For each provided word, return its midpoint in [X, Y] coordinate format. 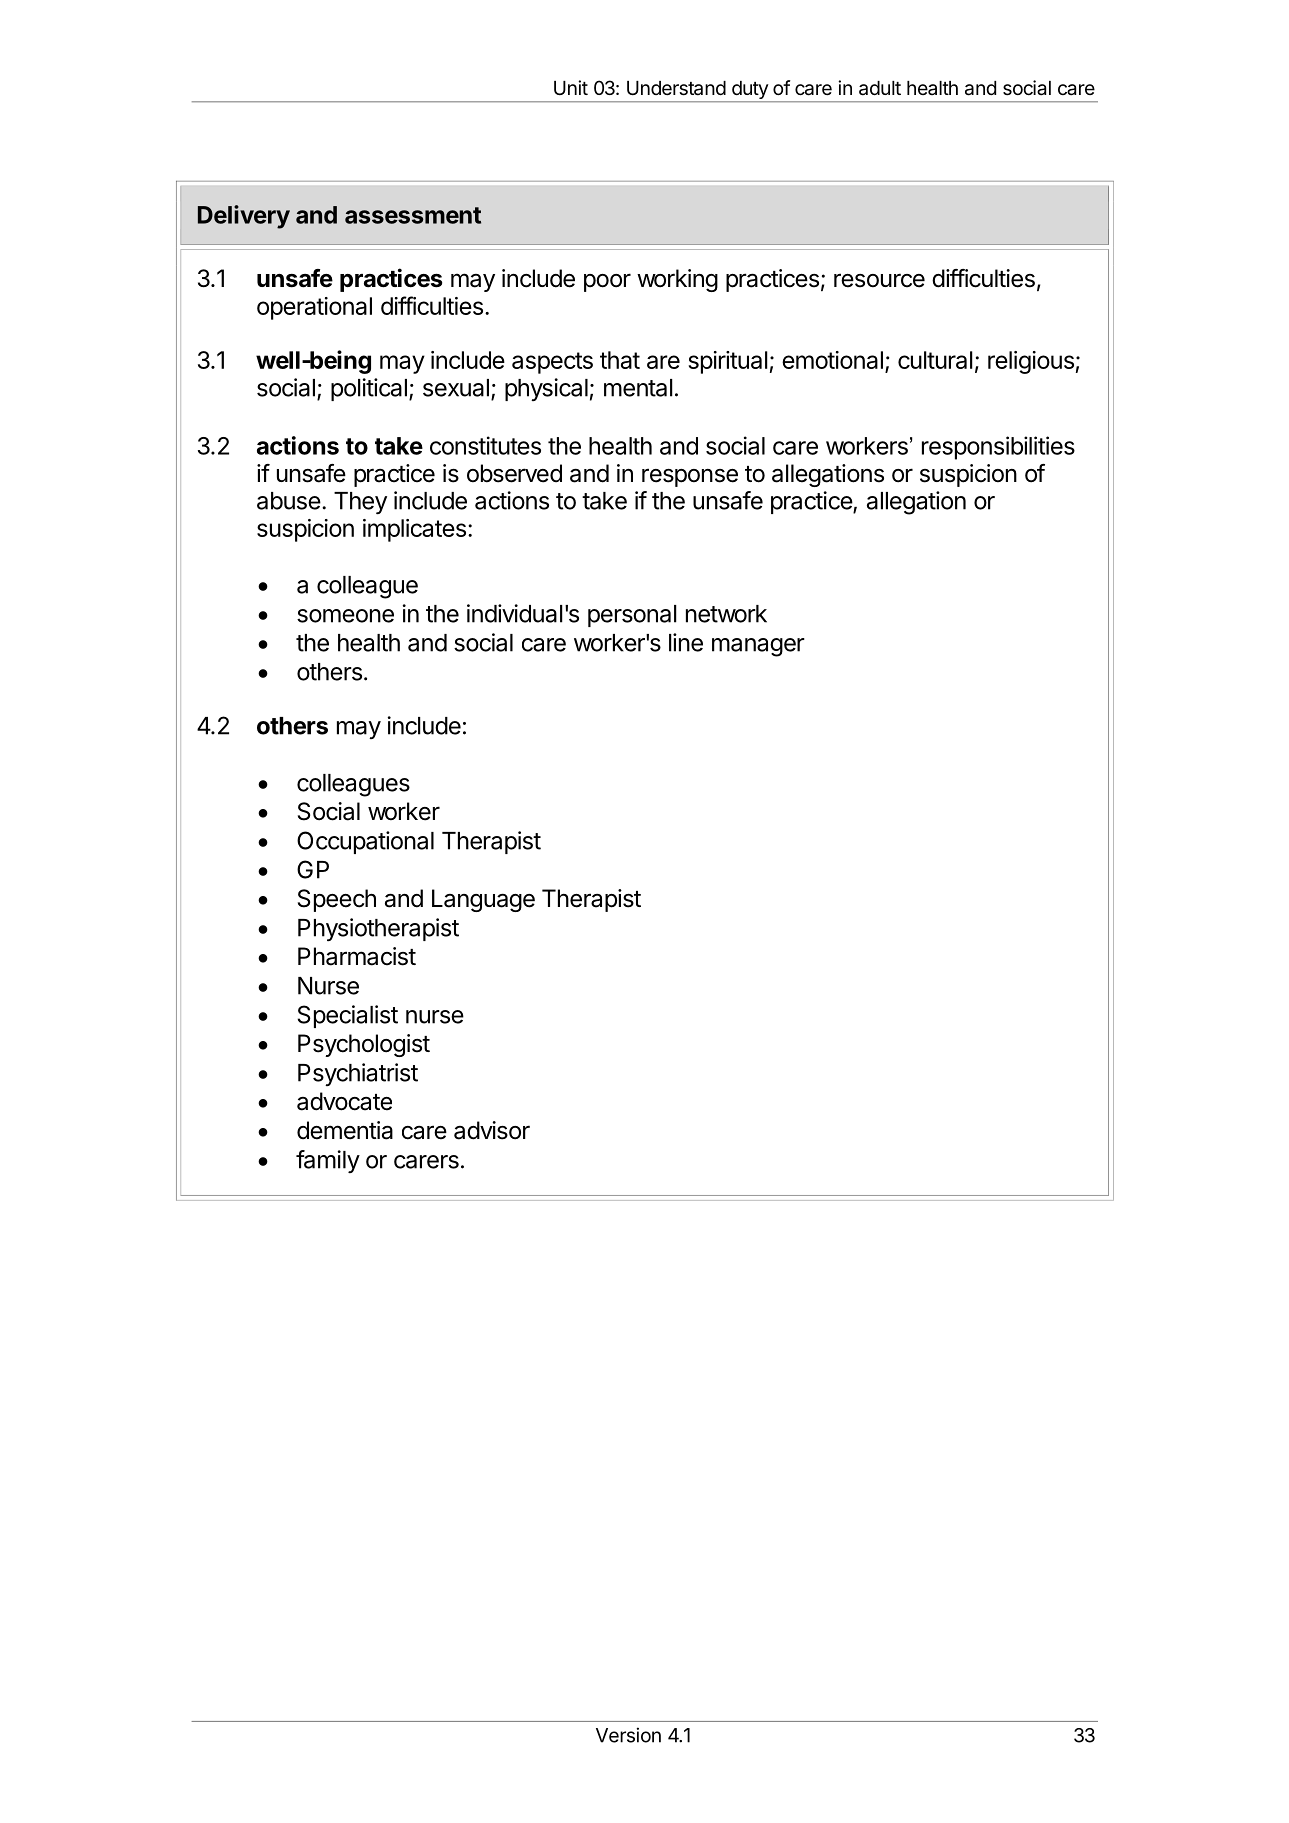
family [328, 1161]
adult [880, 88]
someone [345, 616]
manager [758, 647]
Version [628, 1735]
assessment [413, 215]
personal [632, 616]
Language [483, 900]
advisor [492, 1130]
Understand [676, 88]
